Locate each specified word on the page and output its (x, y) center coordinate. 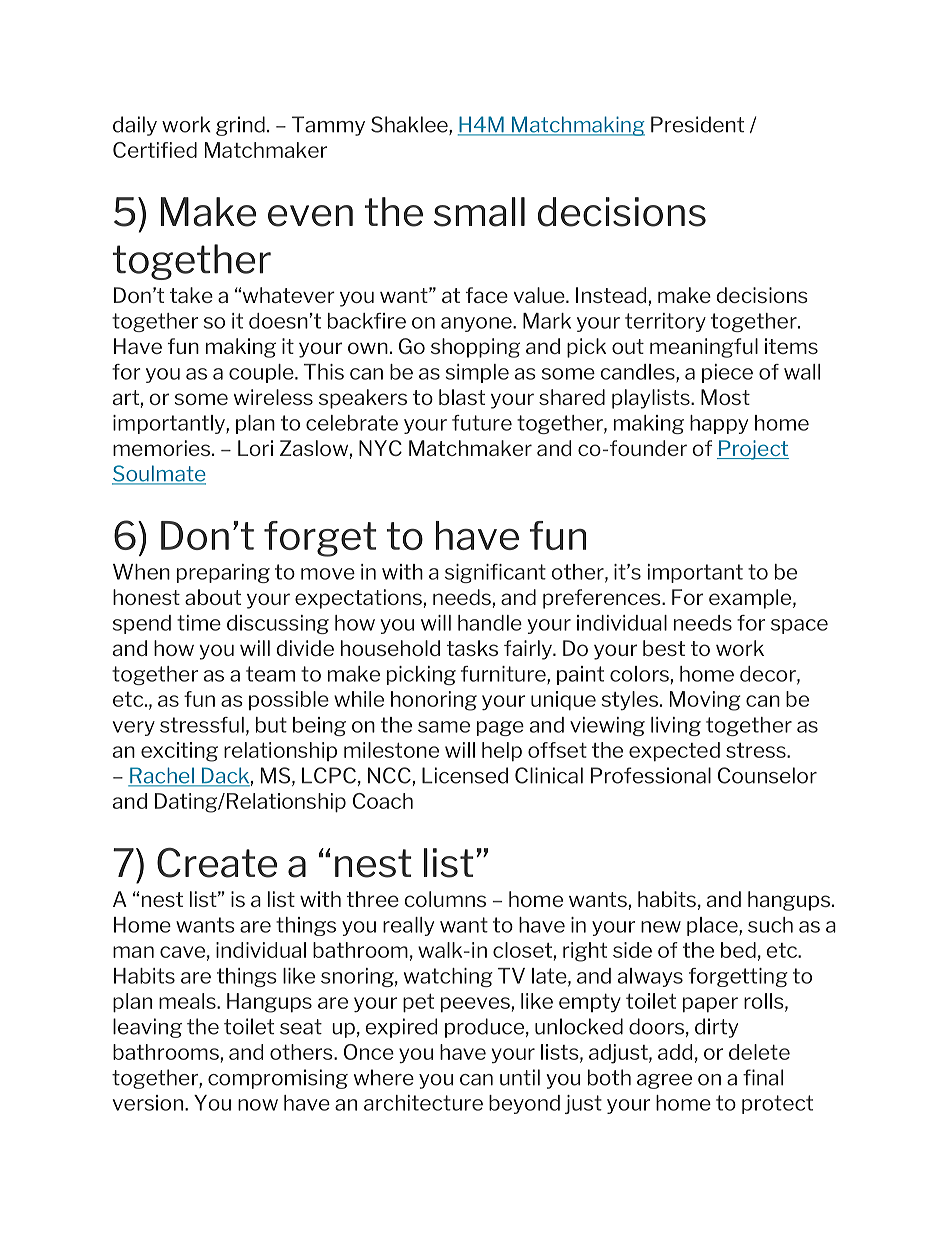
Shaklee (410, 125)
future (482, 423)
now (258, 1105)
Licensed (465, 775)
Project (753, 450)
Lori (255, 448)
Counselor (767, 775)
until (520, 1077)
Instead (611, 295)
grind (240, 126)
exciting (179, 752)
